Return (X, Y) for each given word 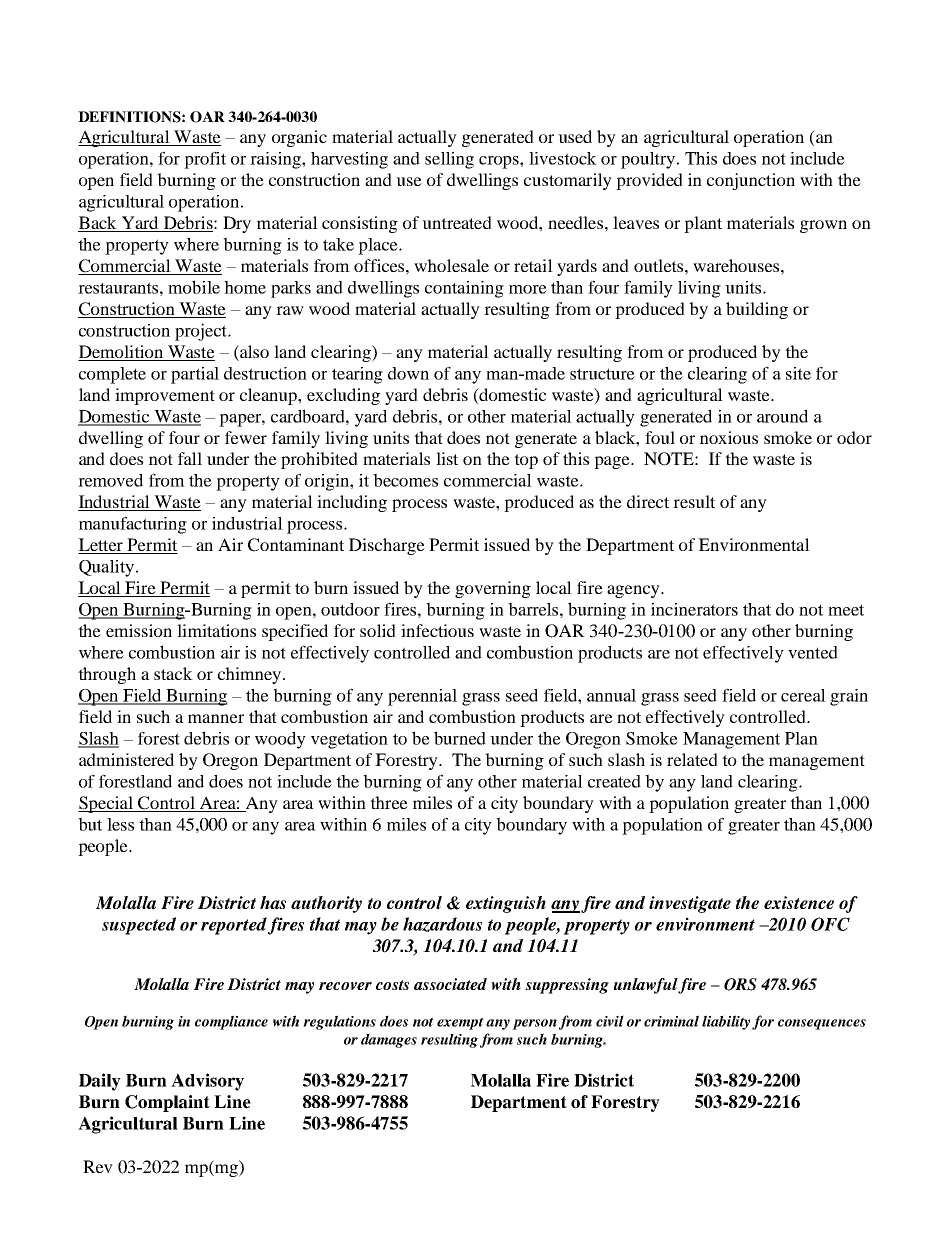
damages (389, 1040)
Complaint (167, 1103)
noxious (729, 437)
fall (190, 458)
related (692, 759)
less (120, 824)
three (389, 802)
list (447, 458)
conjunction (751, 181)
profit (205, 160)
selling (449, 160)
